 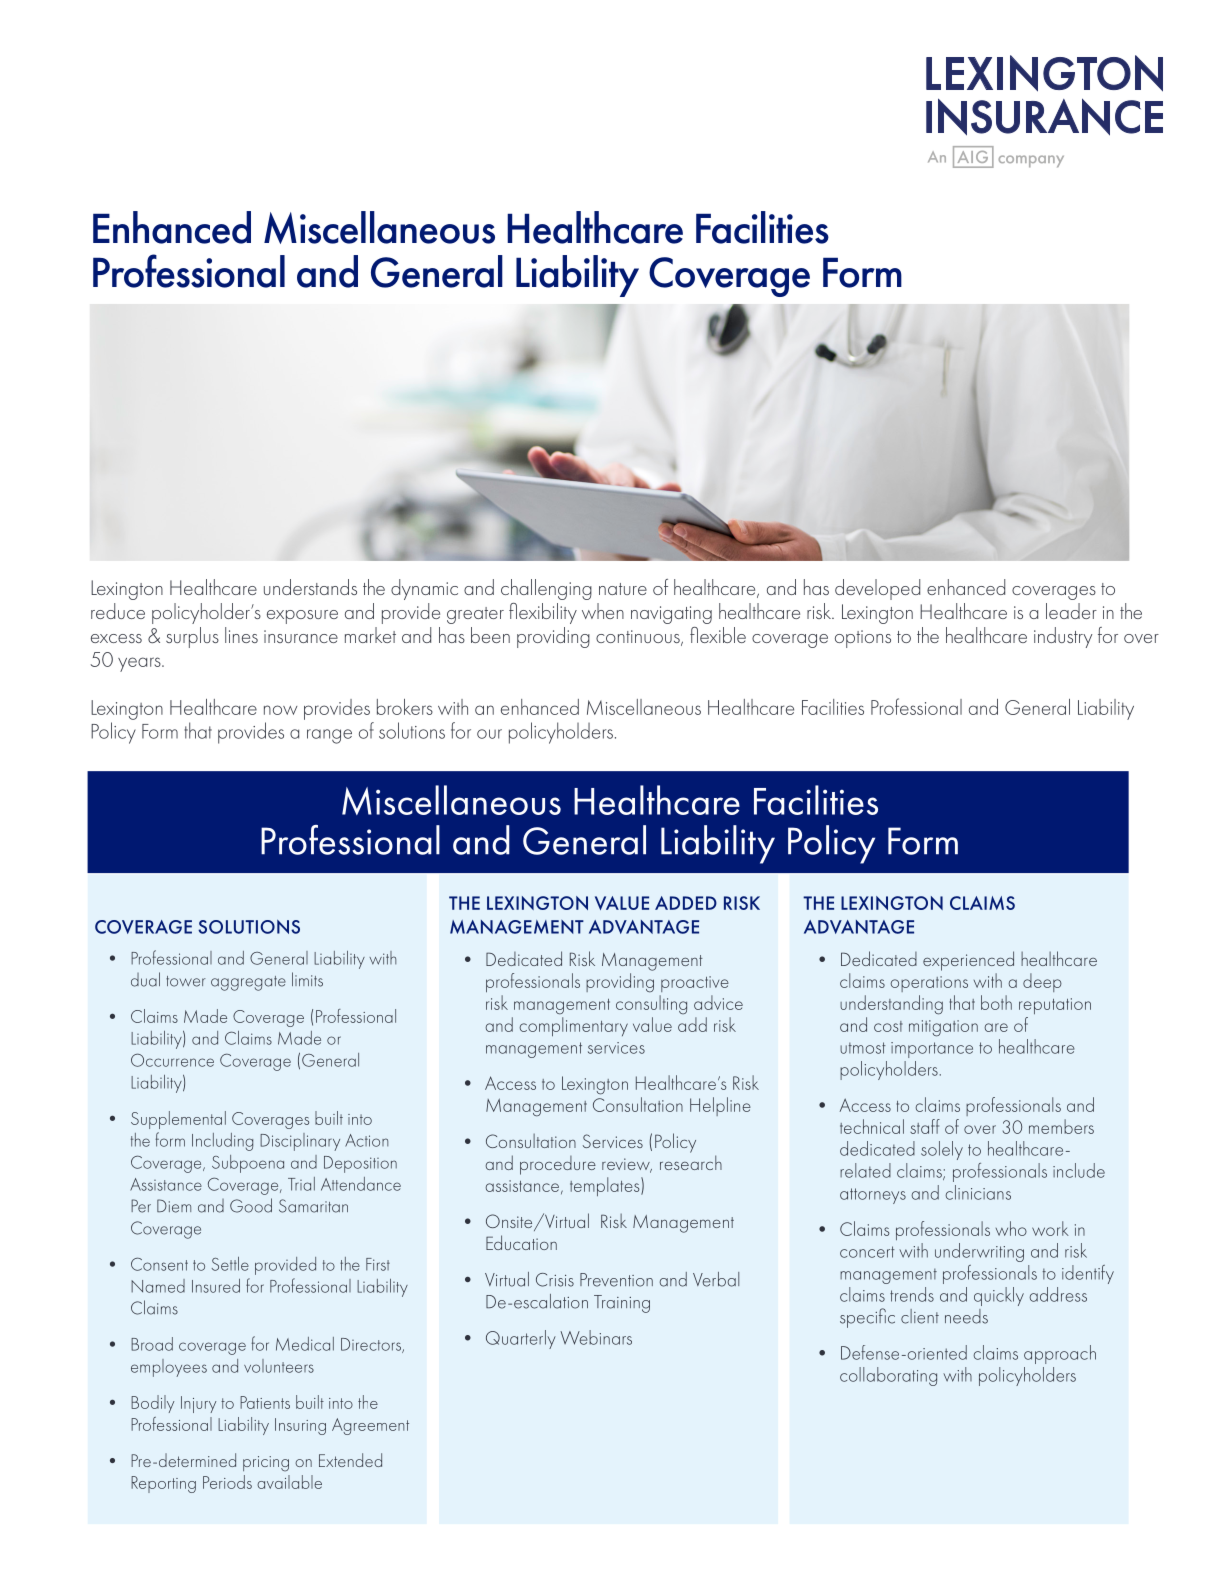 What do you see at coordinates (1071, 611) in the screenshot?
I see `leader` at bounding box center [1071, 611].
